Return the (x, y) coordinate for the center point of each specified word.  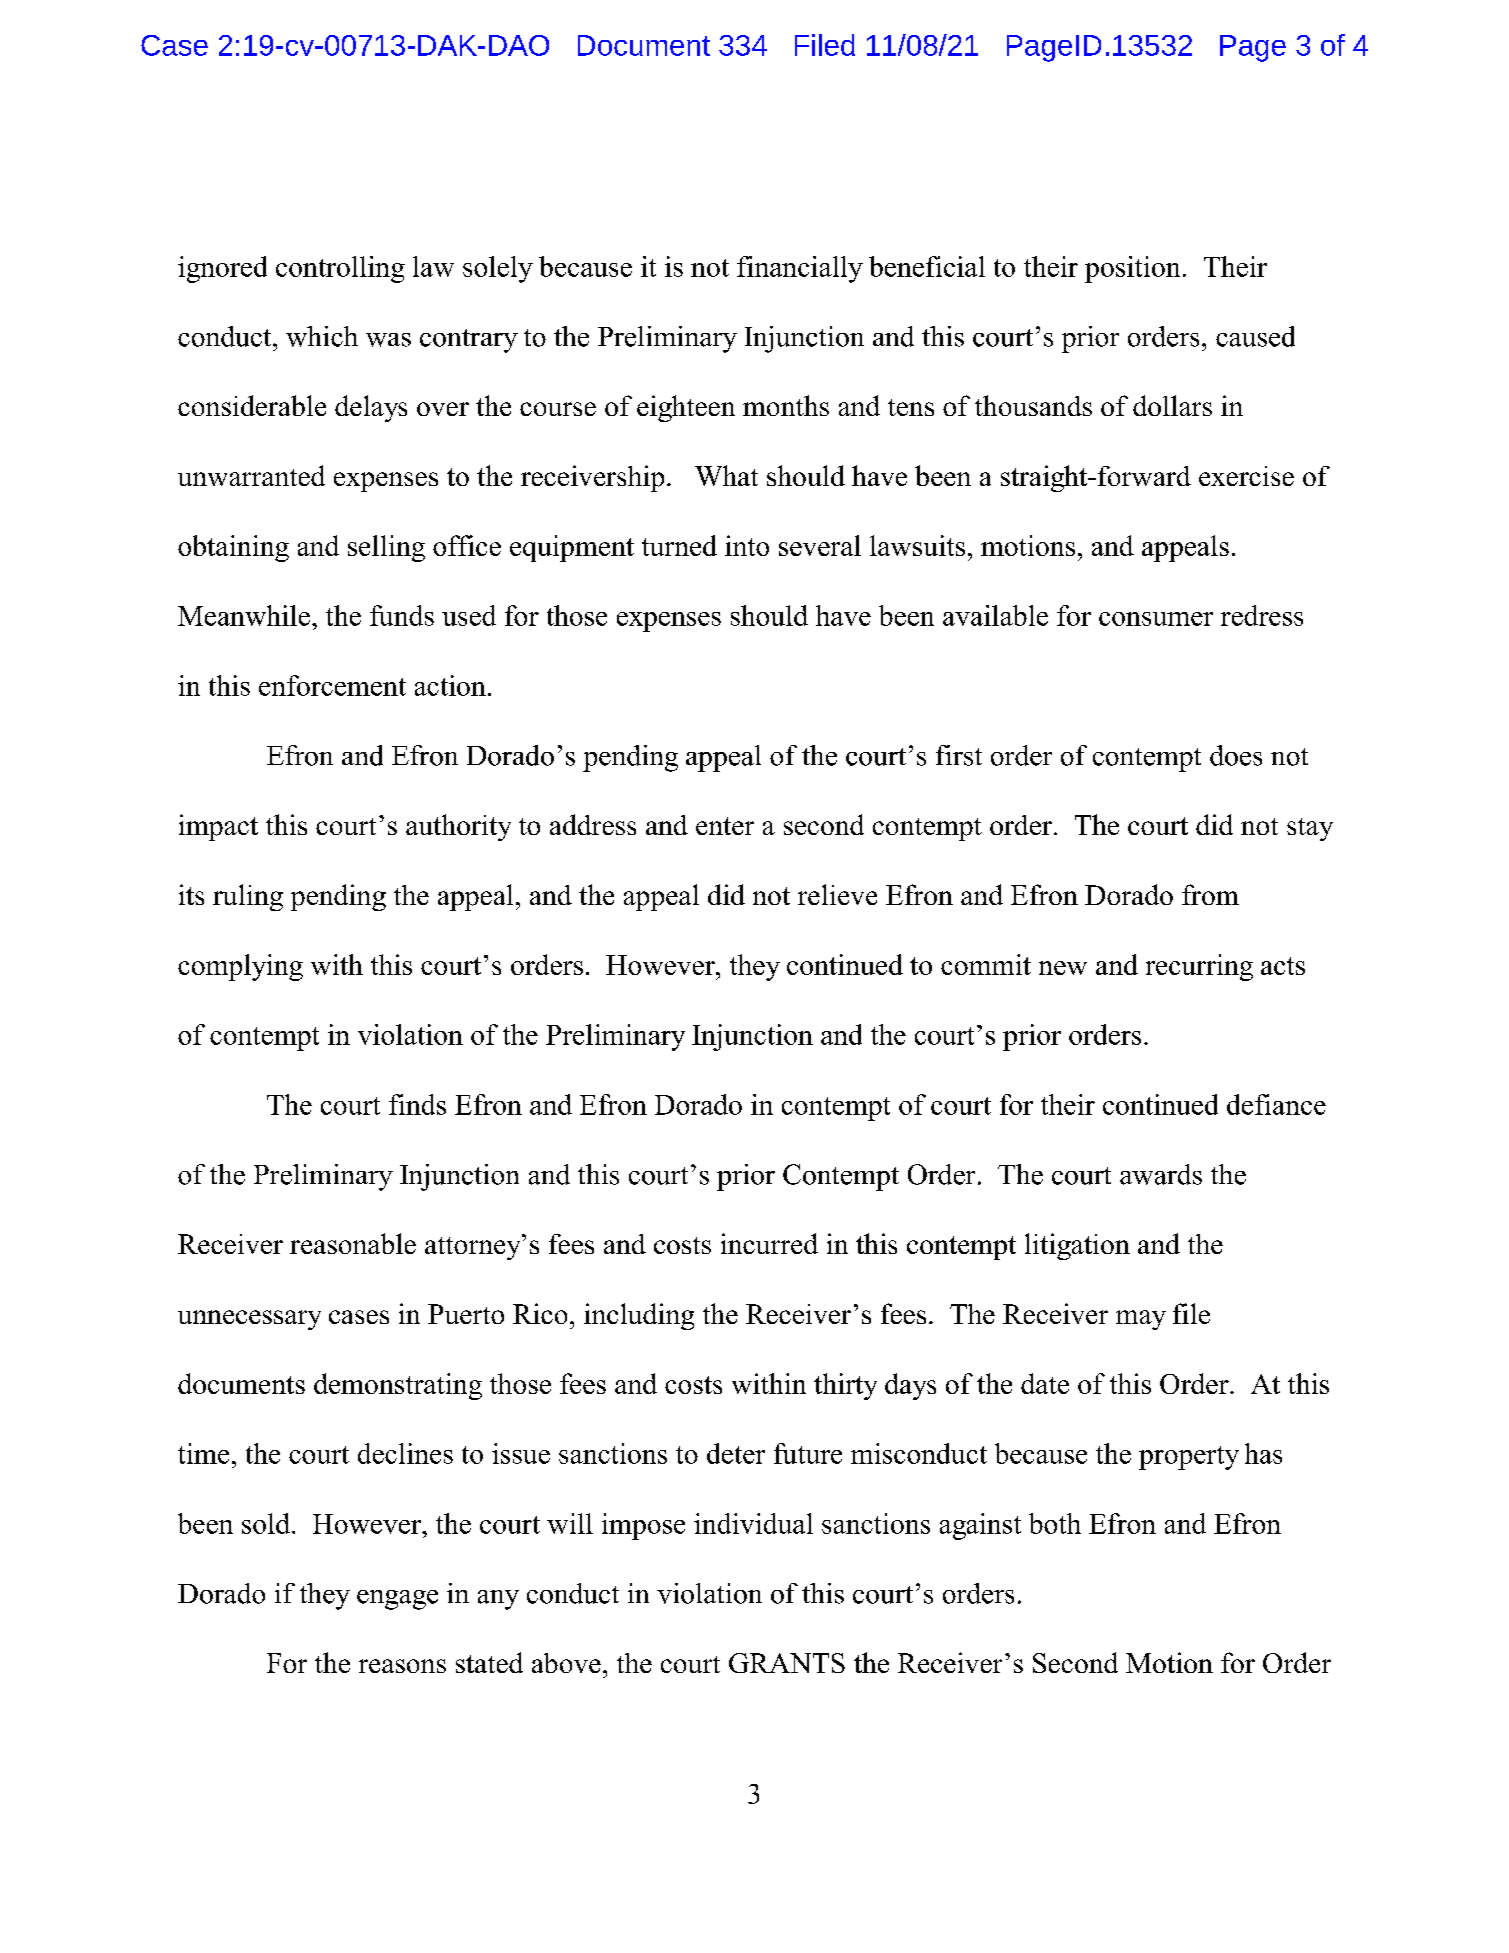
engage (397, 1600)
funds (402, 615)
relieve (837, 894)
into (747, 545)
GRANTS (787, 1663)
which (322, 336)
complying (240, 967)
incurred (769, 1243)
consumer (1156, 619)
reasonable (353, 1243)
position (1132, 269)
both (1055, 1523)
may (1141, 1320)
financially (800, 269)
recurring (1199, 967)
